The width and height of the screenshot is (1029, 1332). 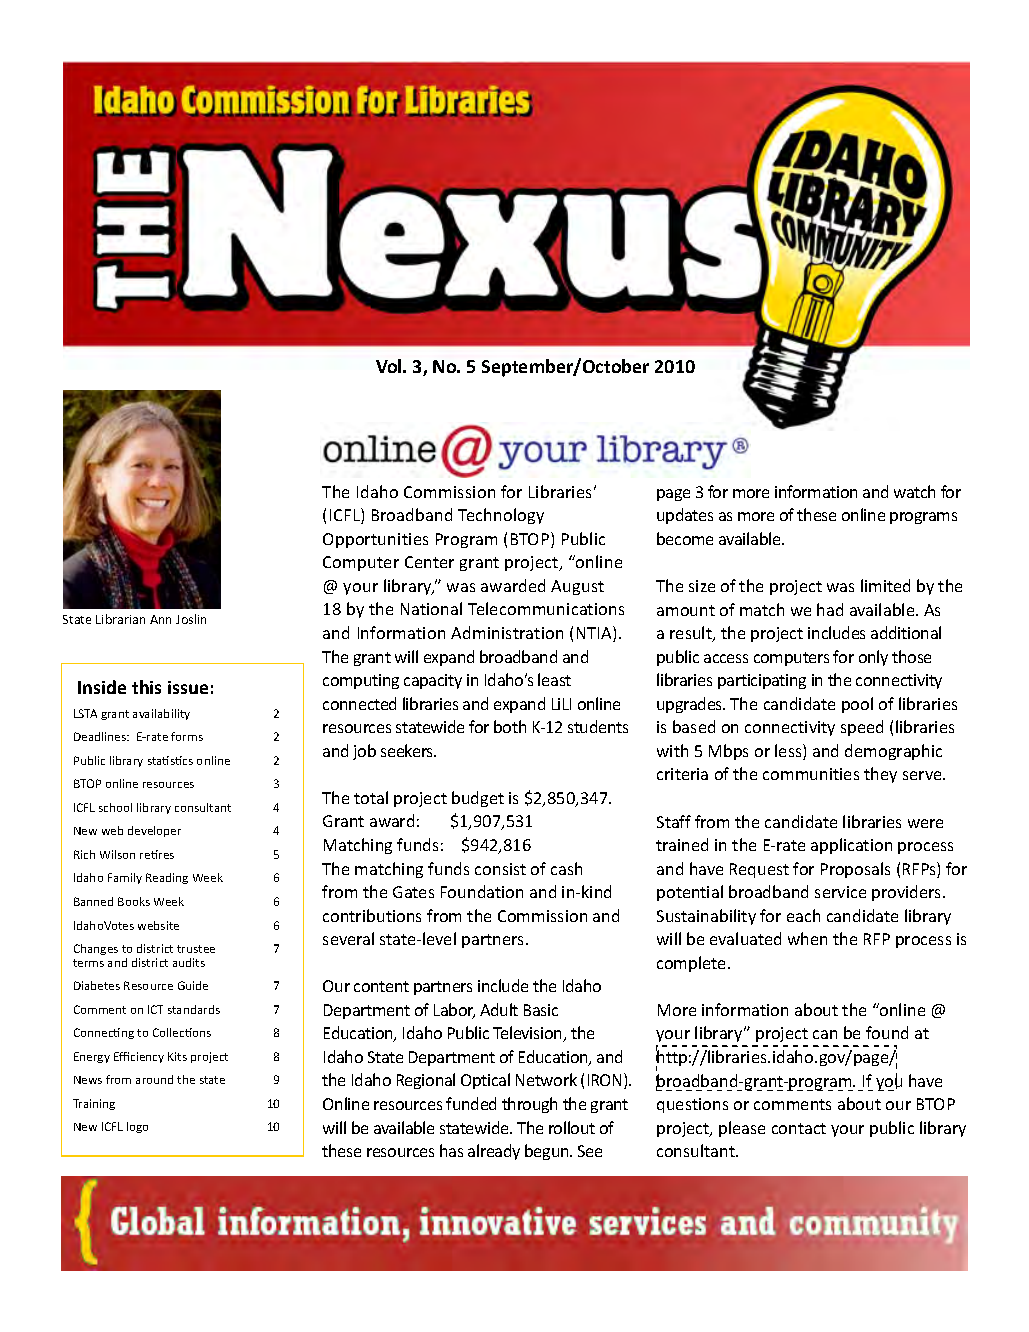 What do you see at coordinates (478, 799) in the screenshot?
I see `budget` at bounding box center [478, 799].
